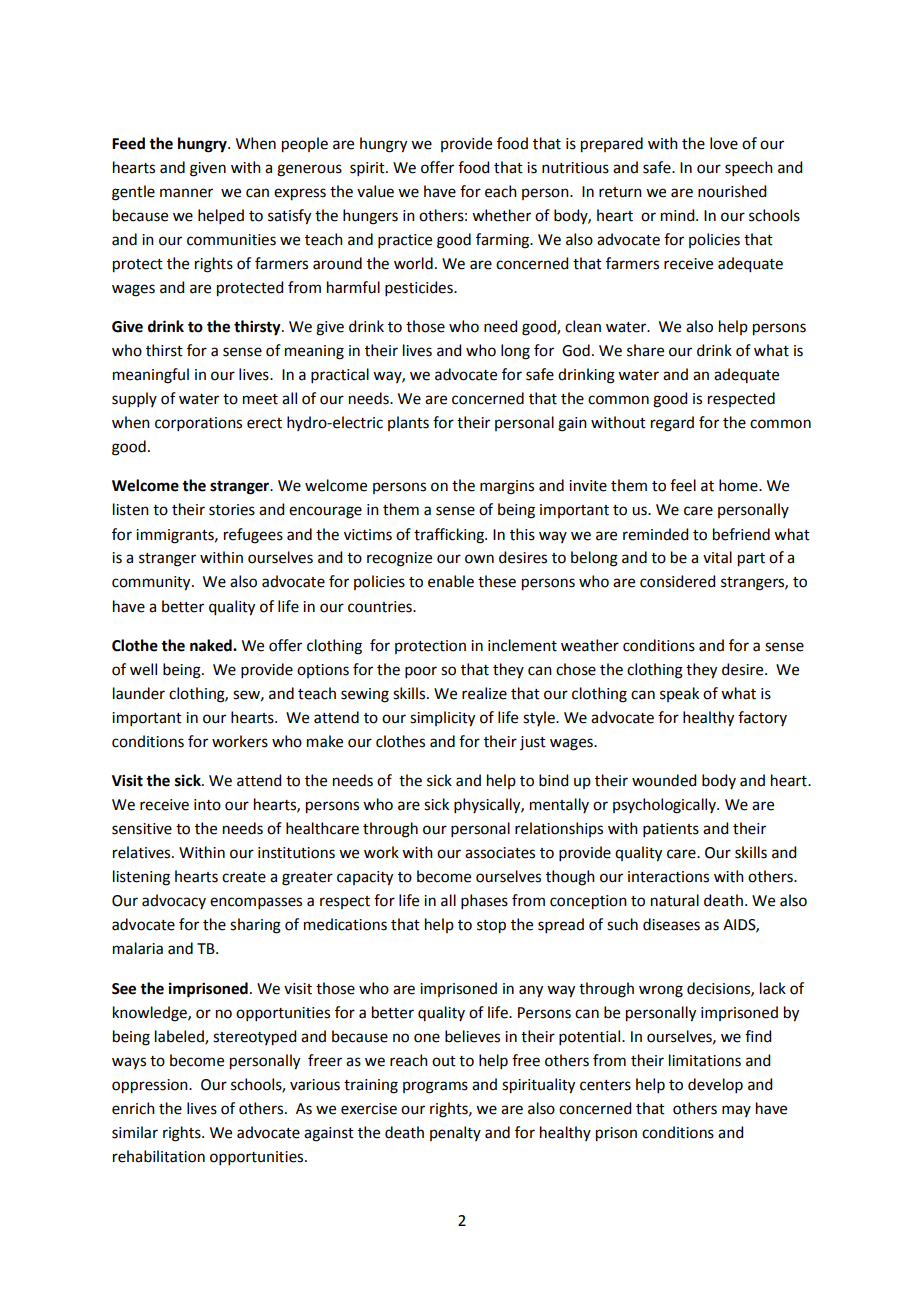 Image resolution: width=924 pixels, height=1307 pixels. I want to click on may, so click(736, 1111).
